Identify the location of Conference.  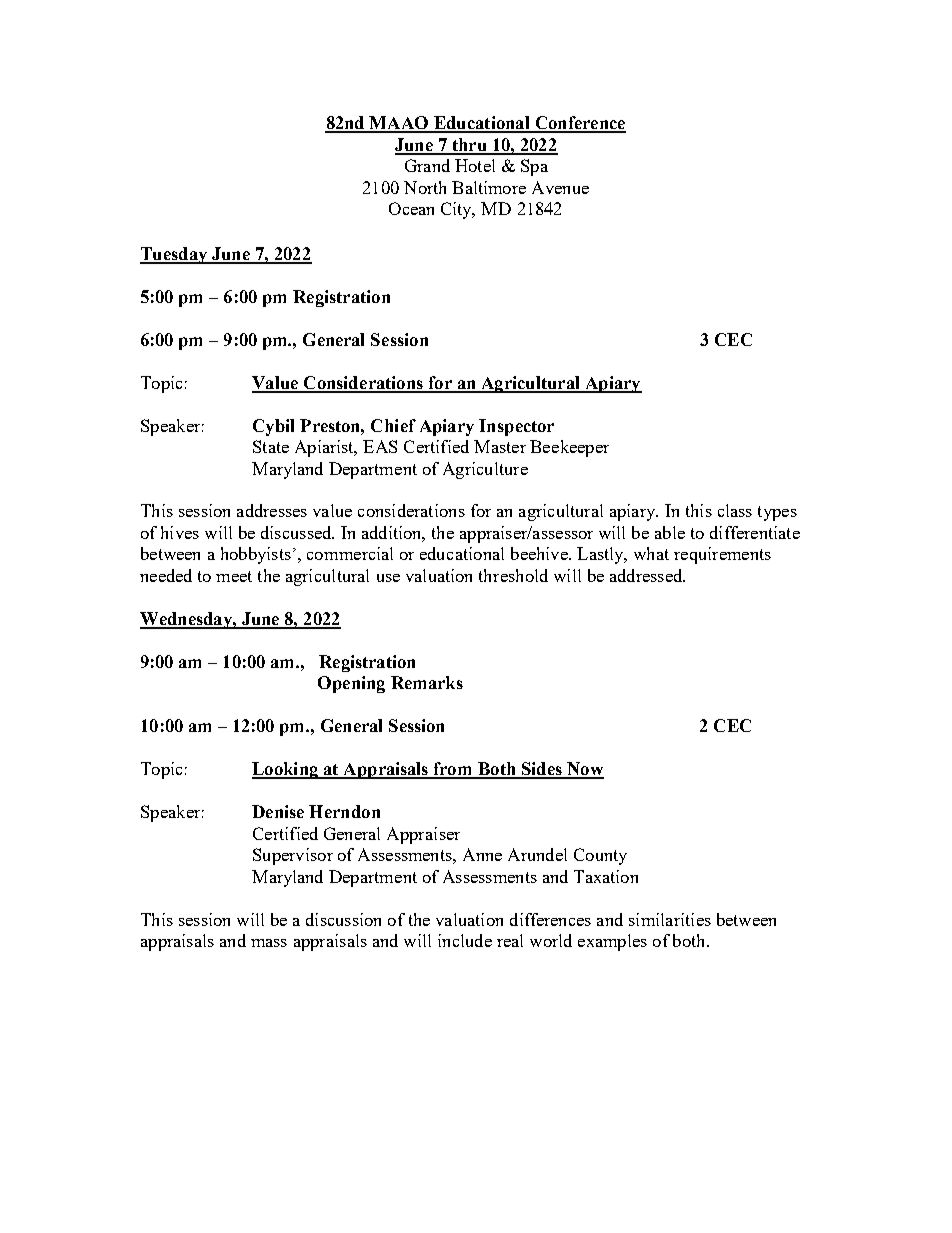
(579, 124).
